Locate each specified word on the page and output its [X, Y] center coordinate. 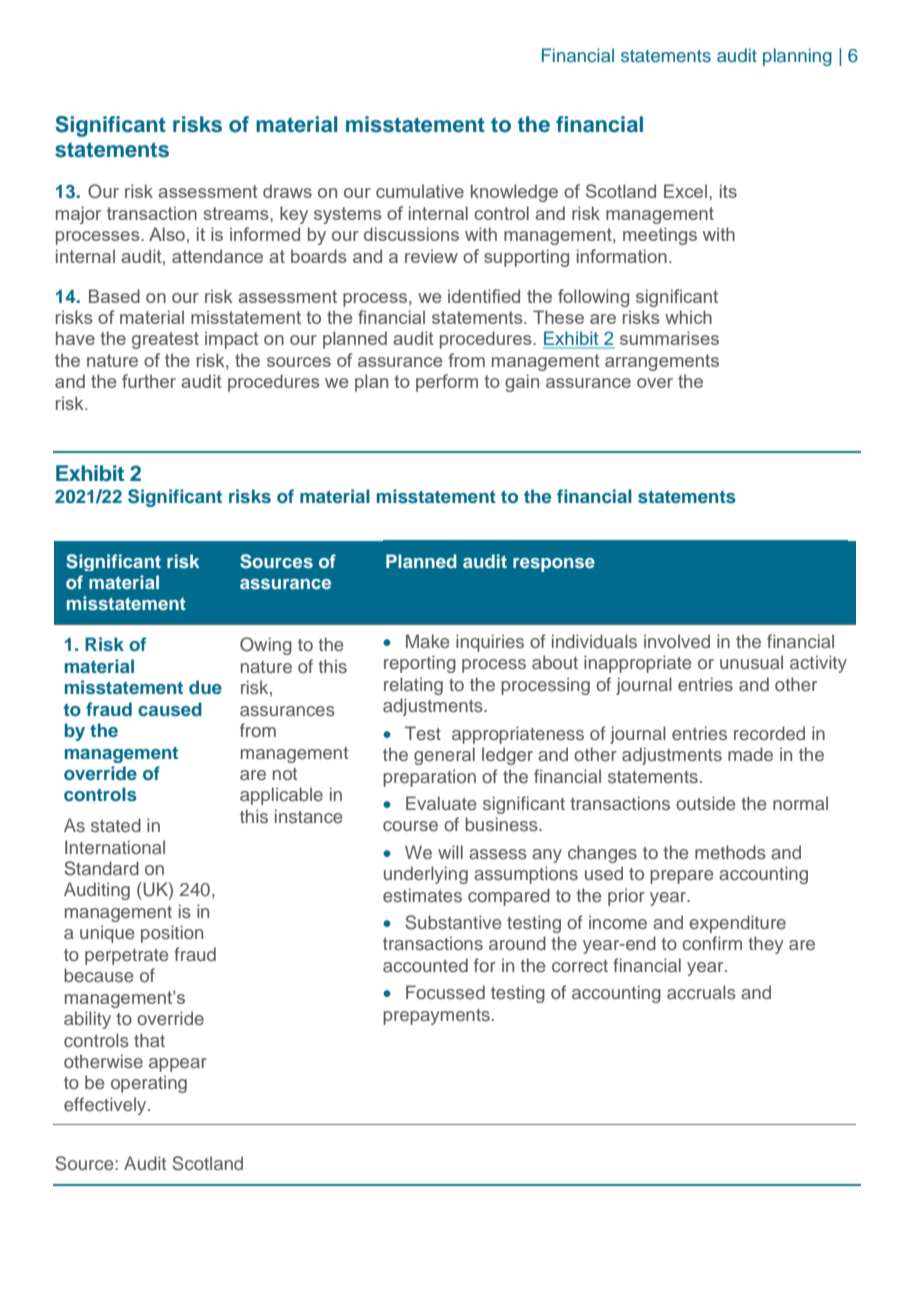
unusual [751, 662]
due [205, 687]
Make [427, 641]
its [728, 191]
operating [149, 1084]
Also [167, 234]
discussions [411, 234]
